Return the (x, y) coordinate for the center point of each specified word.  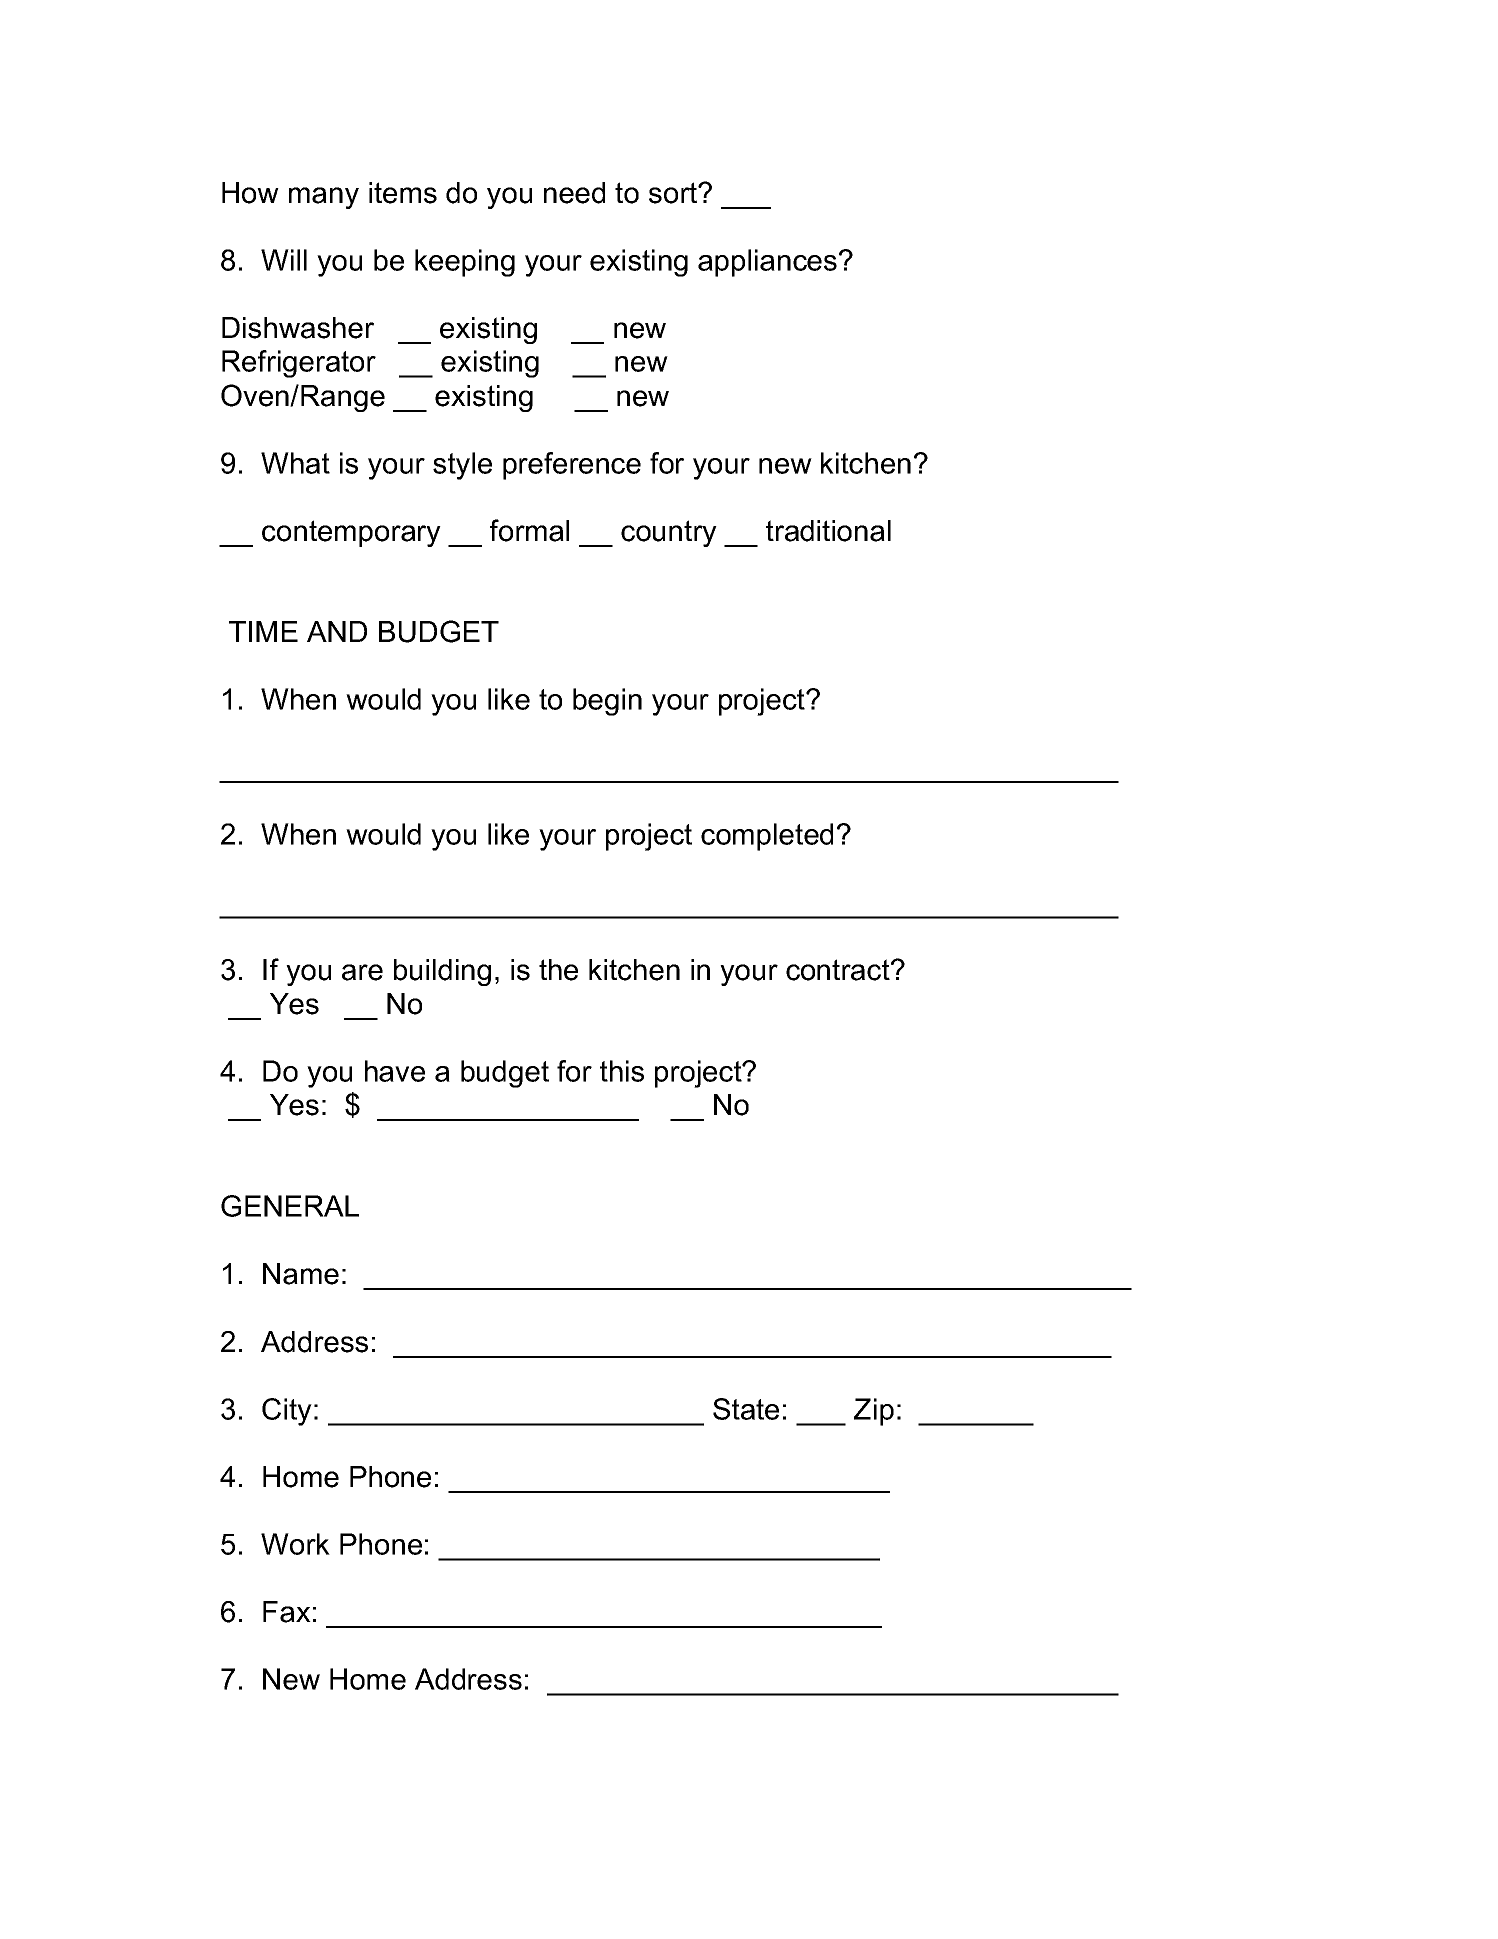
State (746, 1409)
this (622, 1071)
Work (295, 1544)
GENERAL (290, 1206)
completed (767, 837)
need (574, 193)
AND (337, 631)
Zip (874, 1412)
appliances (767, 263)
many (324, 198)
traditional (828, 531)
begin (607, 702)
